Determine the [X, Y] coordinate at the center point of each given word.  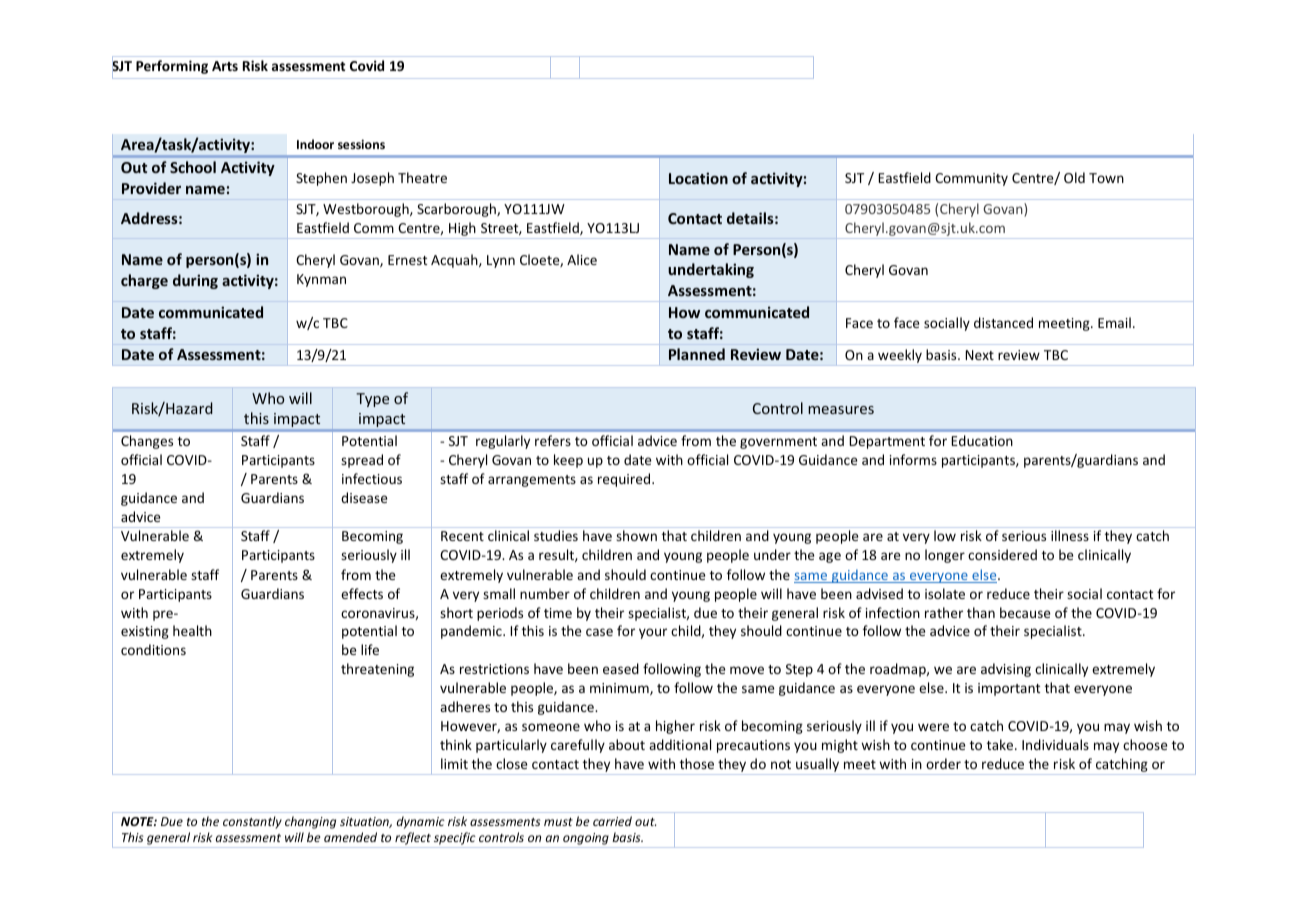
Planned [697, 354]
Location [698, 178]
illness [1070, 535]
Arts [225, 66]
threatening [377, 670]
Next [979, 355]
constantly [252, 822]
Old [1074, 177]
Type [372, 400]
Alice [582, 259]
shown [636, 535]
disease [364, 497]
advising [1006, 670]
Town [1106, 178]
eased [621, 668]
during [195, 281]
